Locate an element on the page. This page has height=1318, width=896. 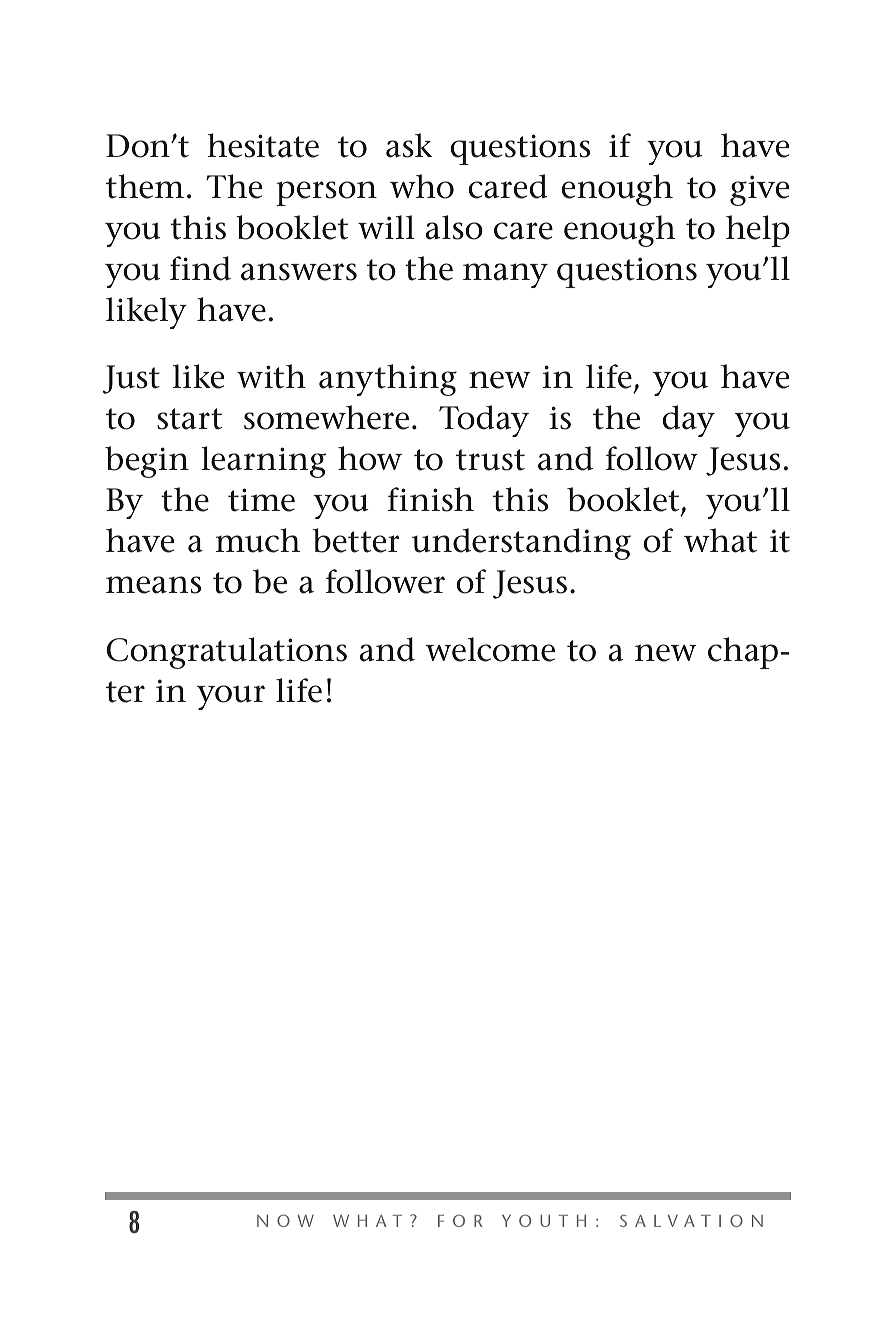
with is located at coordinates (271, 376).
